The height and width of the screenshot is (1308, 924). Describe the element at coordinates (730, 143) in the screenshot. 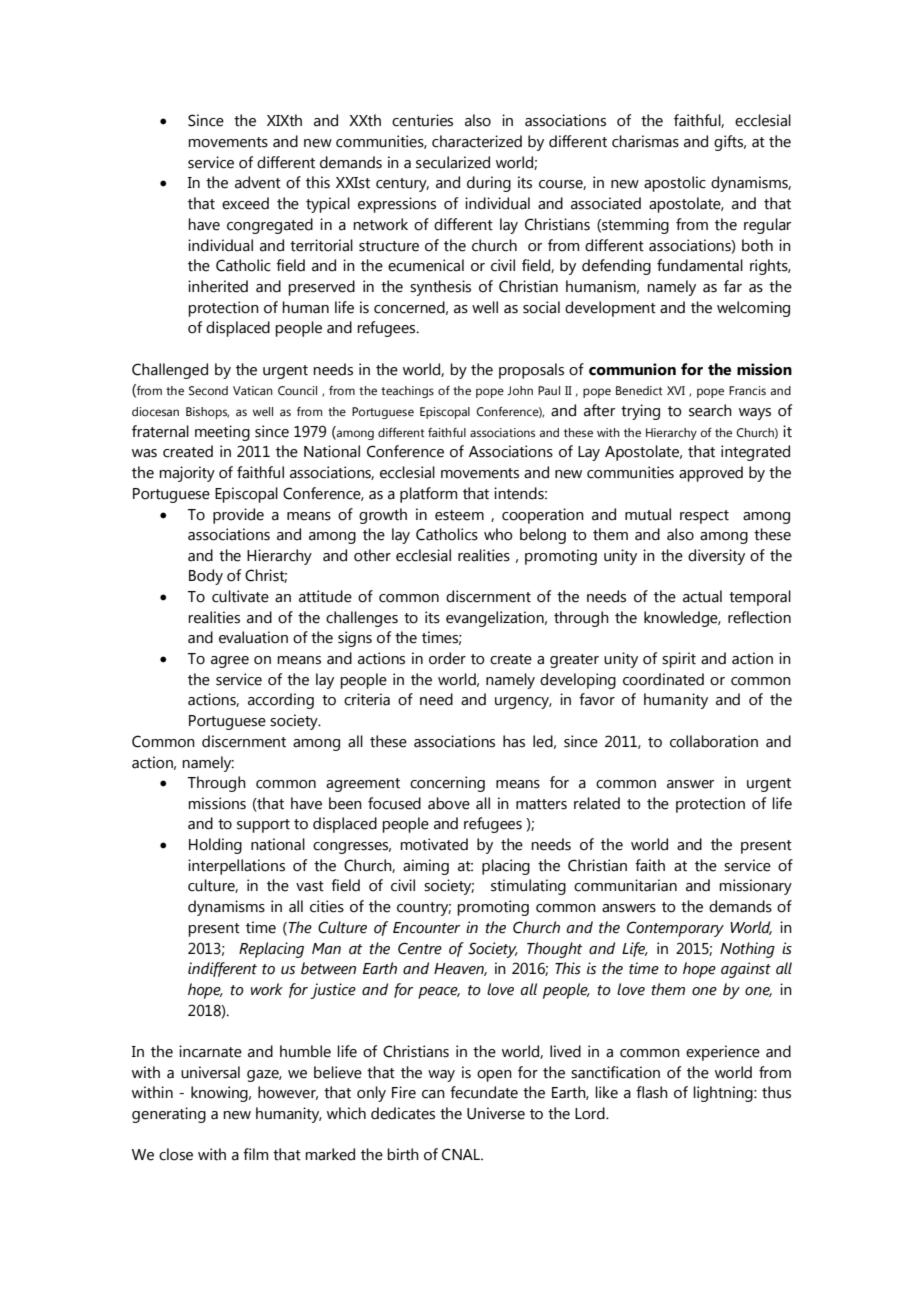

I see `gifts` at that location.
